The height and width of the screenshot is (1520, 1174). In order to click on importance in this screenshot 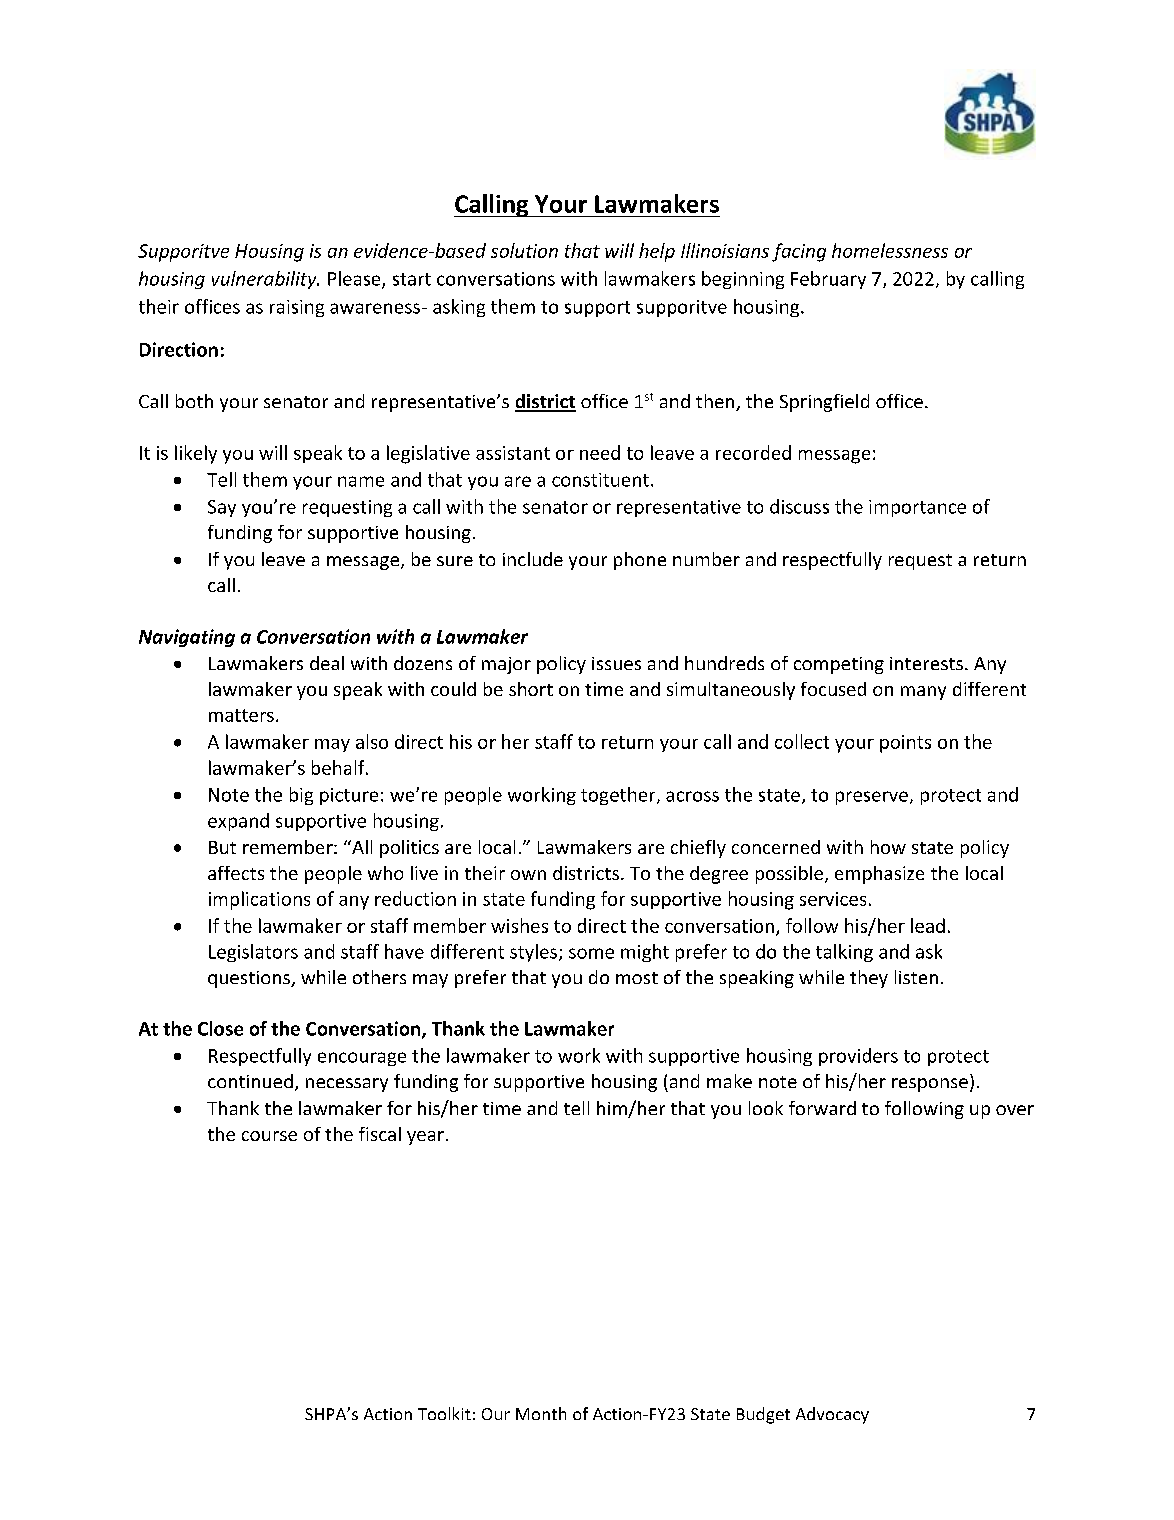, I will do `click(917, 508)`.
